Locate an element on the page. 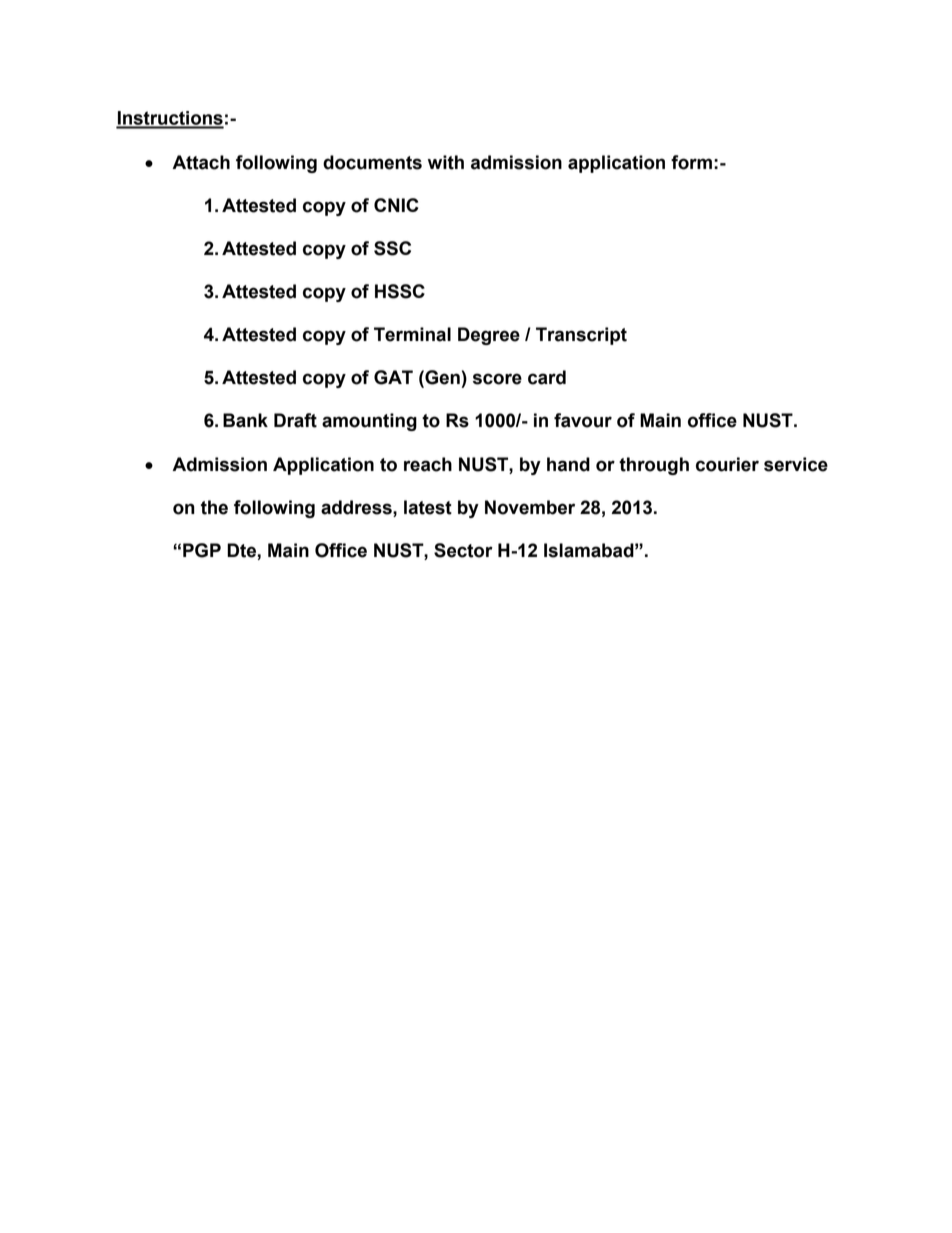 The image size is (952, 1233). Dte is located at coordinates (241, 550).
